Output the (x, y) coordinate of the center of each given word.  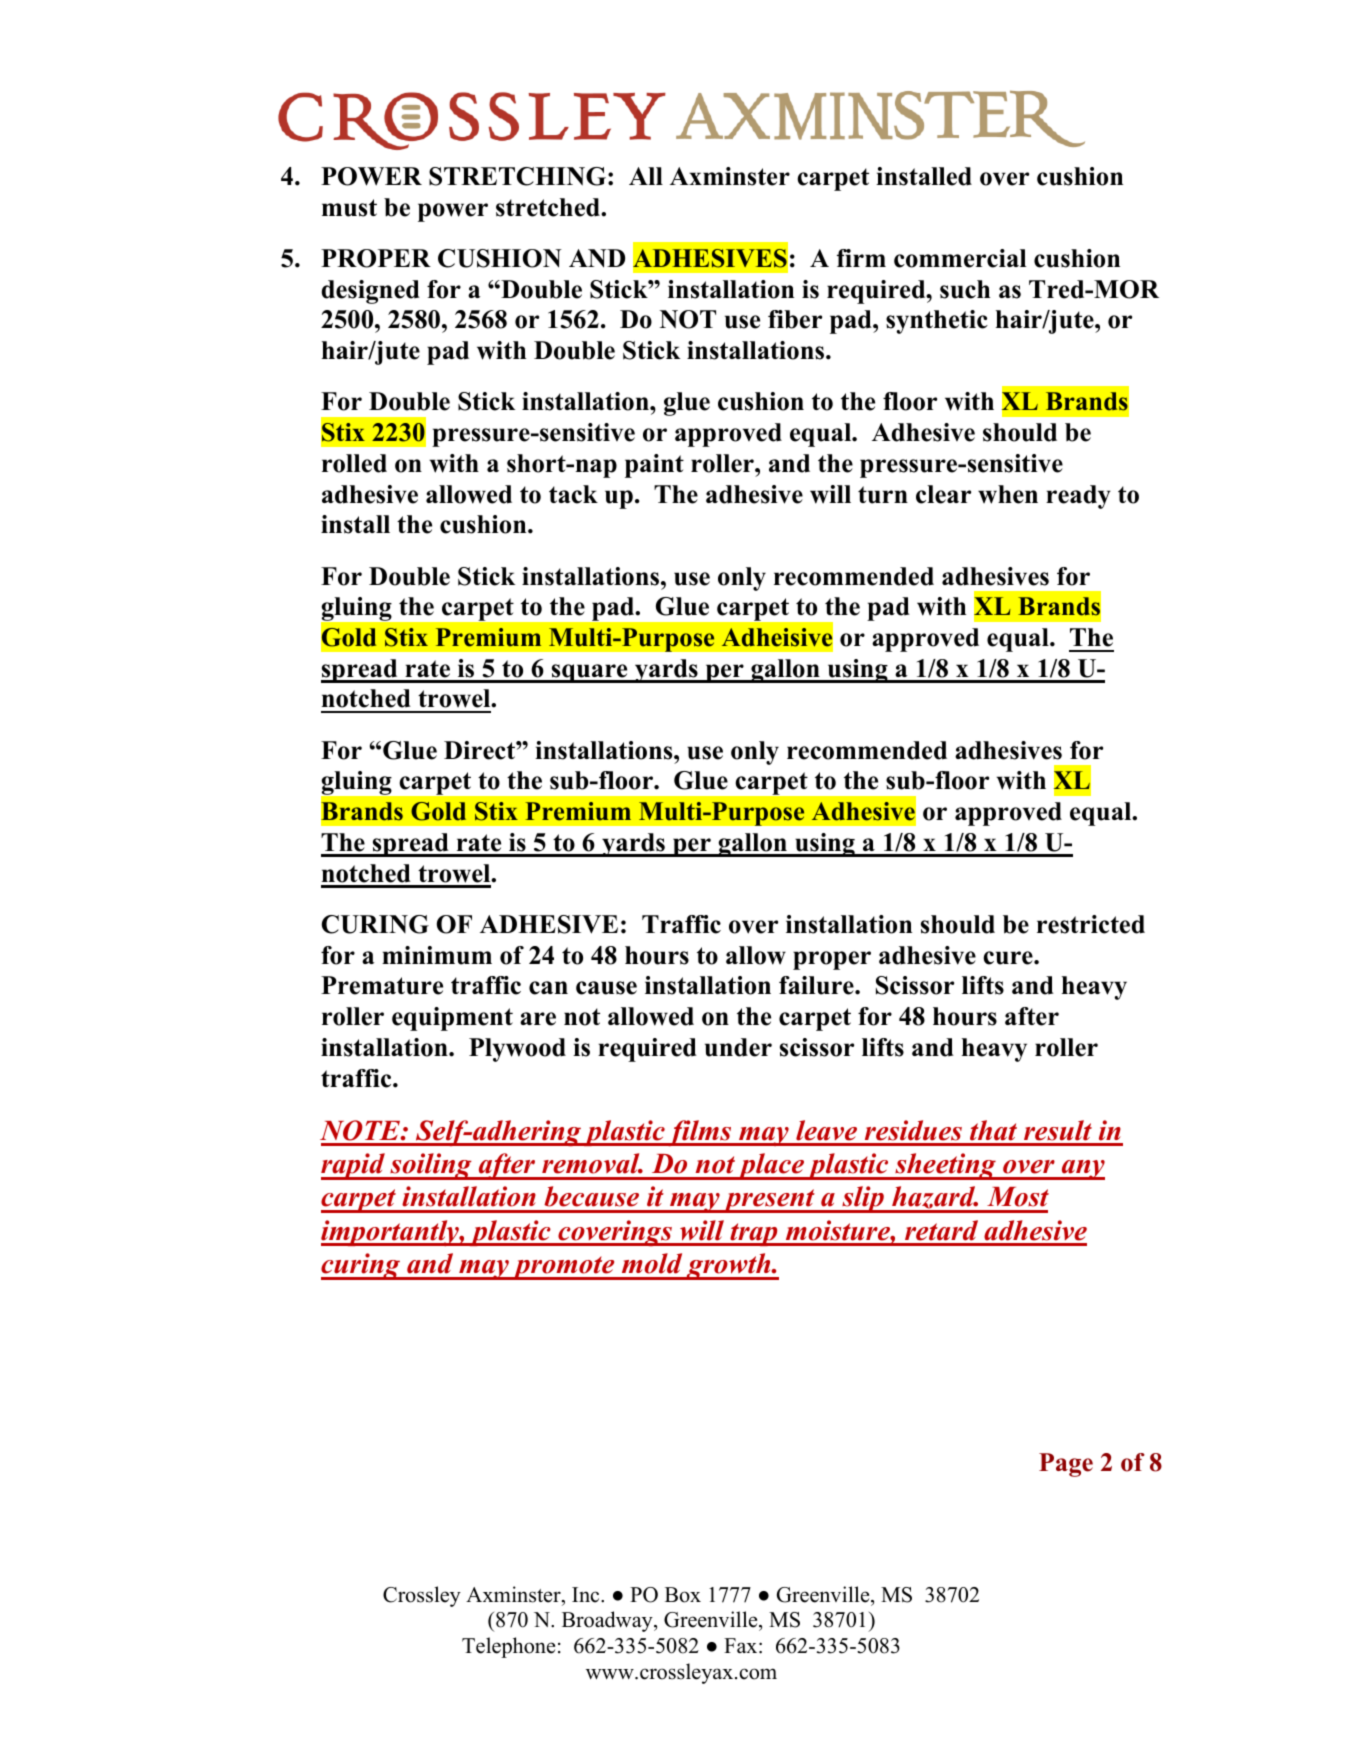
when (1008, 494)
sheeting (945, 1166)
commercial (960, 258)
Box (683, 1595)
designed (370, 292)
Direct (480, 750)
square (590, 673)
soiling (431, 1166)
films (700, 1133)
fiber (795, 319)
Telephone (508, 1647)
